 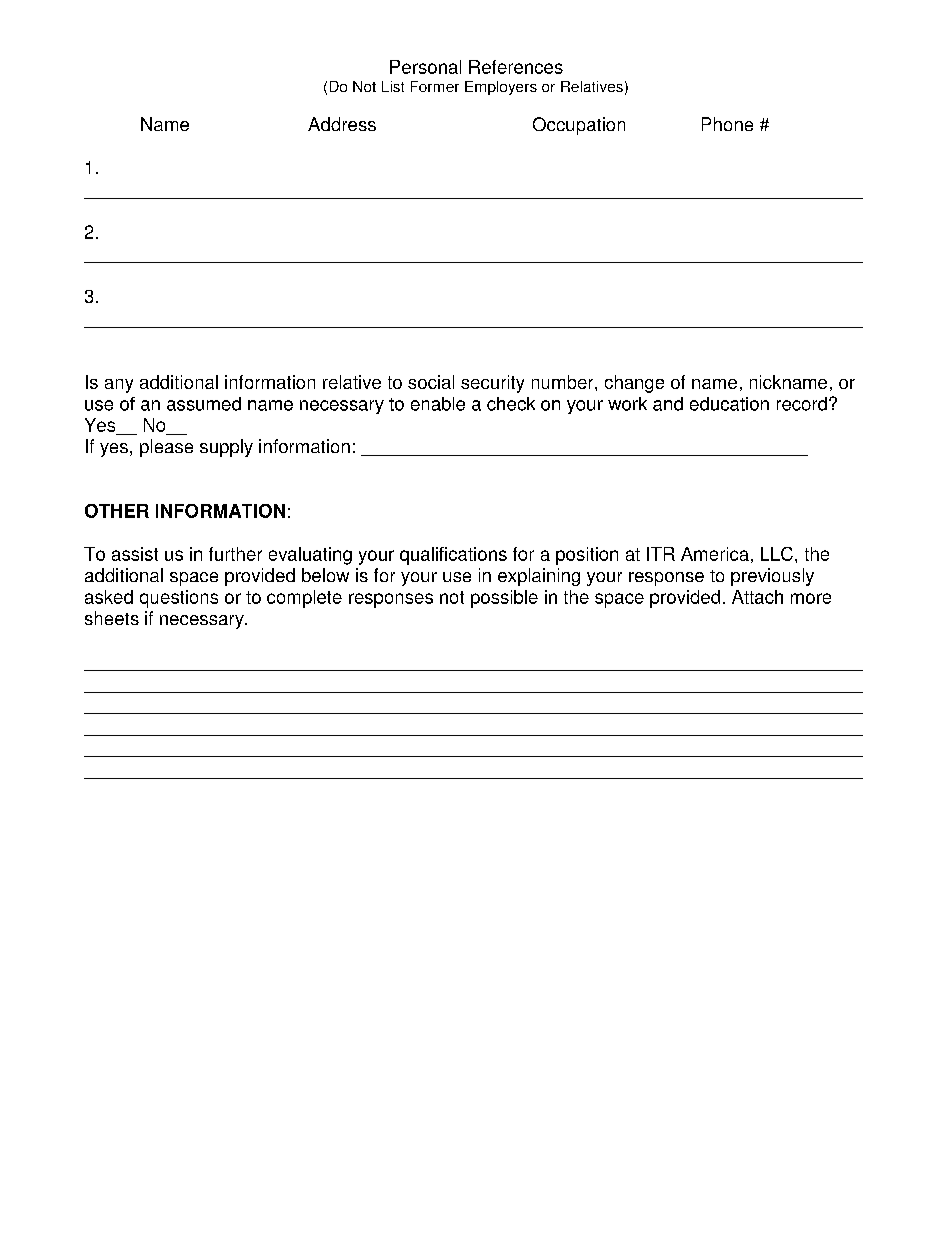 I want to click on Phone, so click(x=727, y=124).
